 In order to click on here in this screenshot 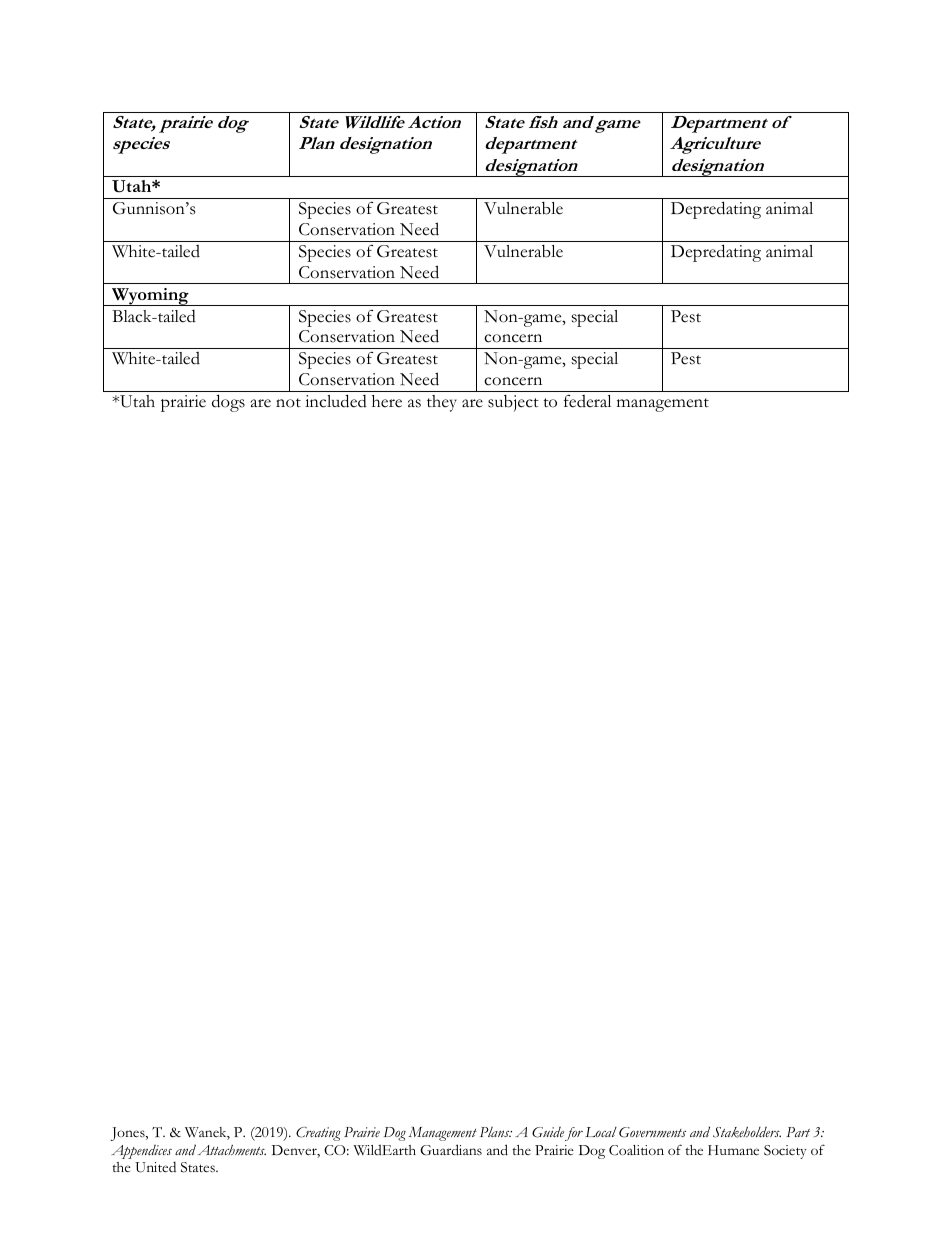, I will do `click(387, 401)`.
